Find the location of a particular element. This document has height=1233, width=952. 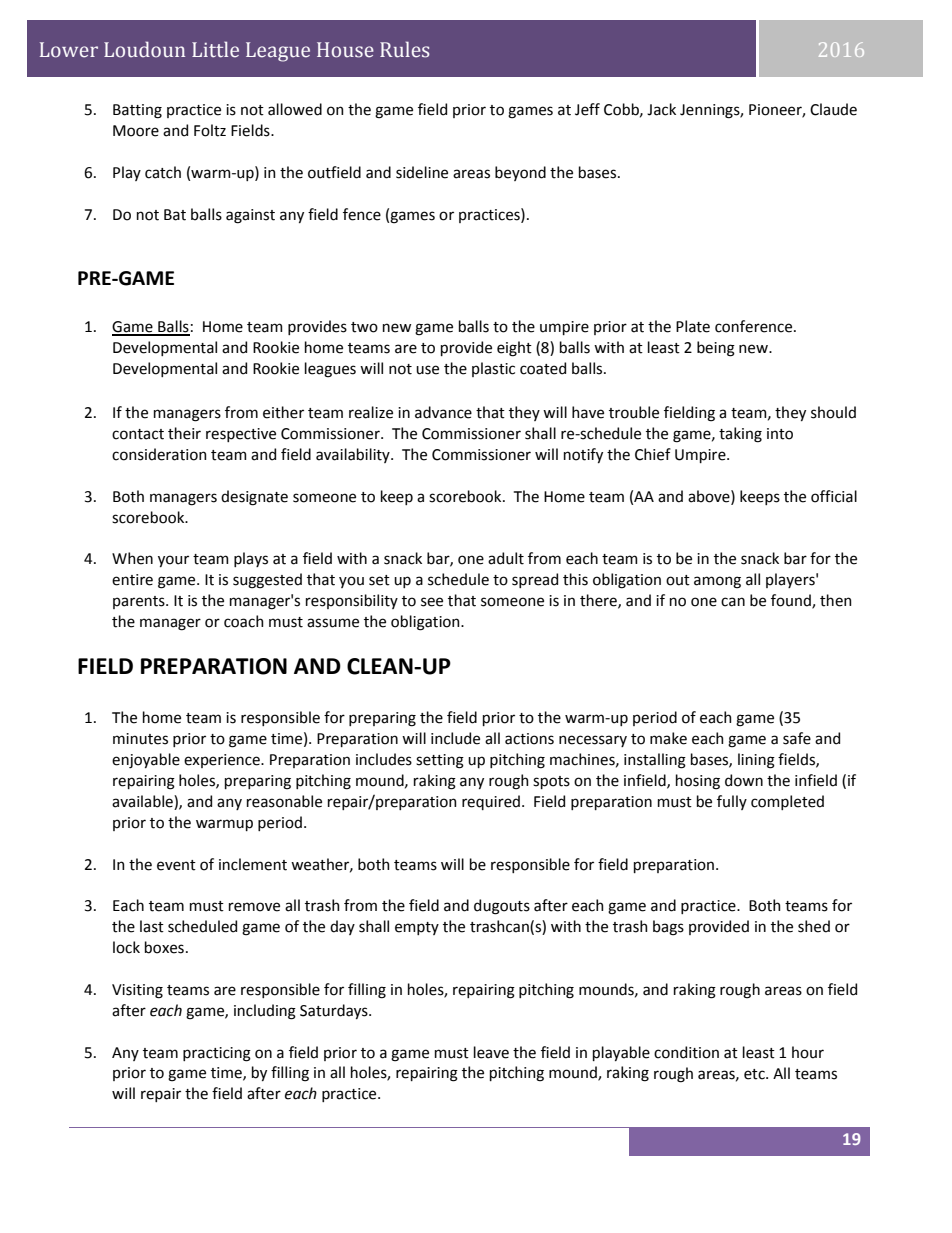

available is located at coordinates (143, 801).
